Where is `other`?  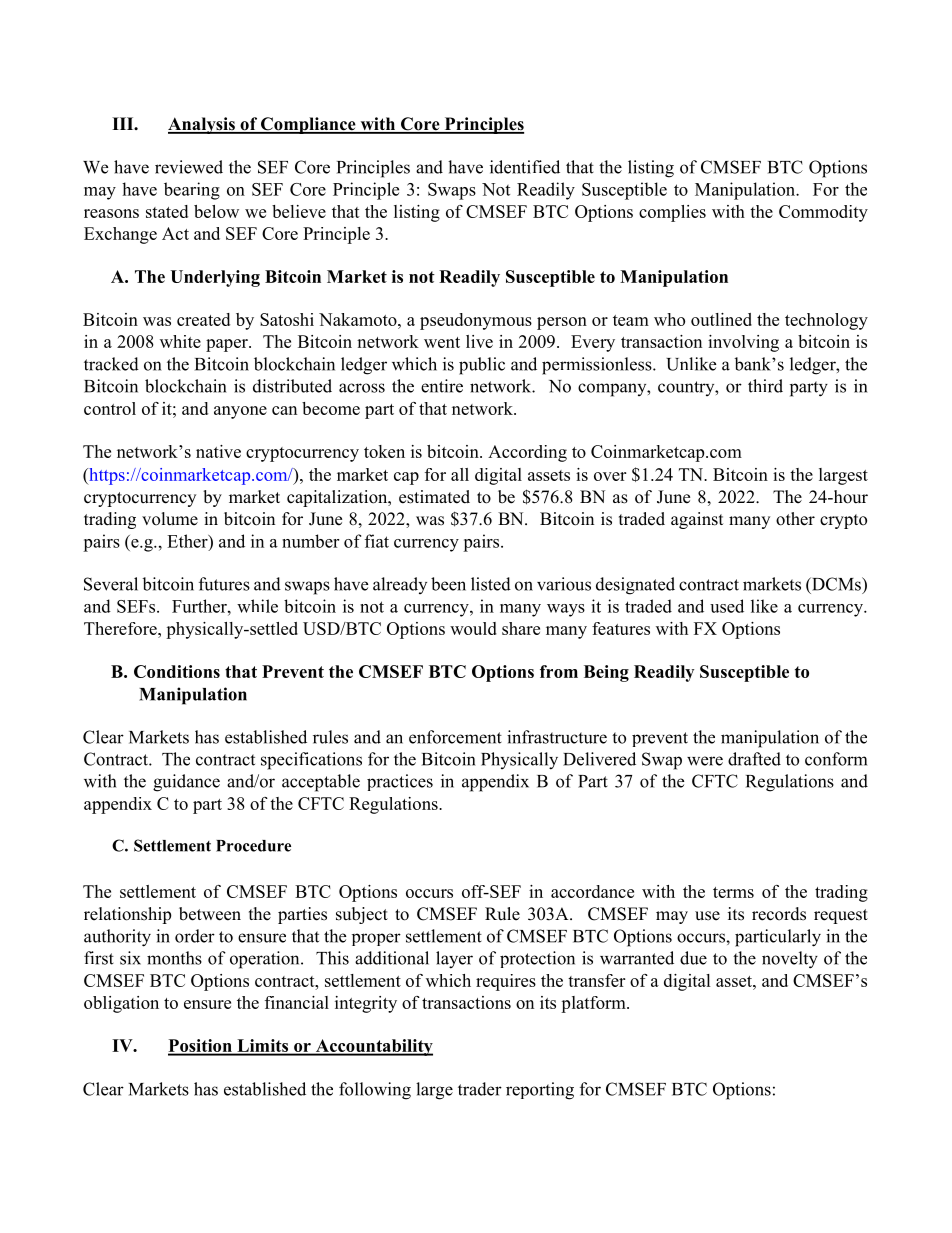
other is located at coordinates (795, 519).
